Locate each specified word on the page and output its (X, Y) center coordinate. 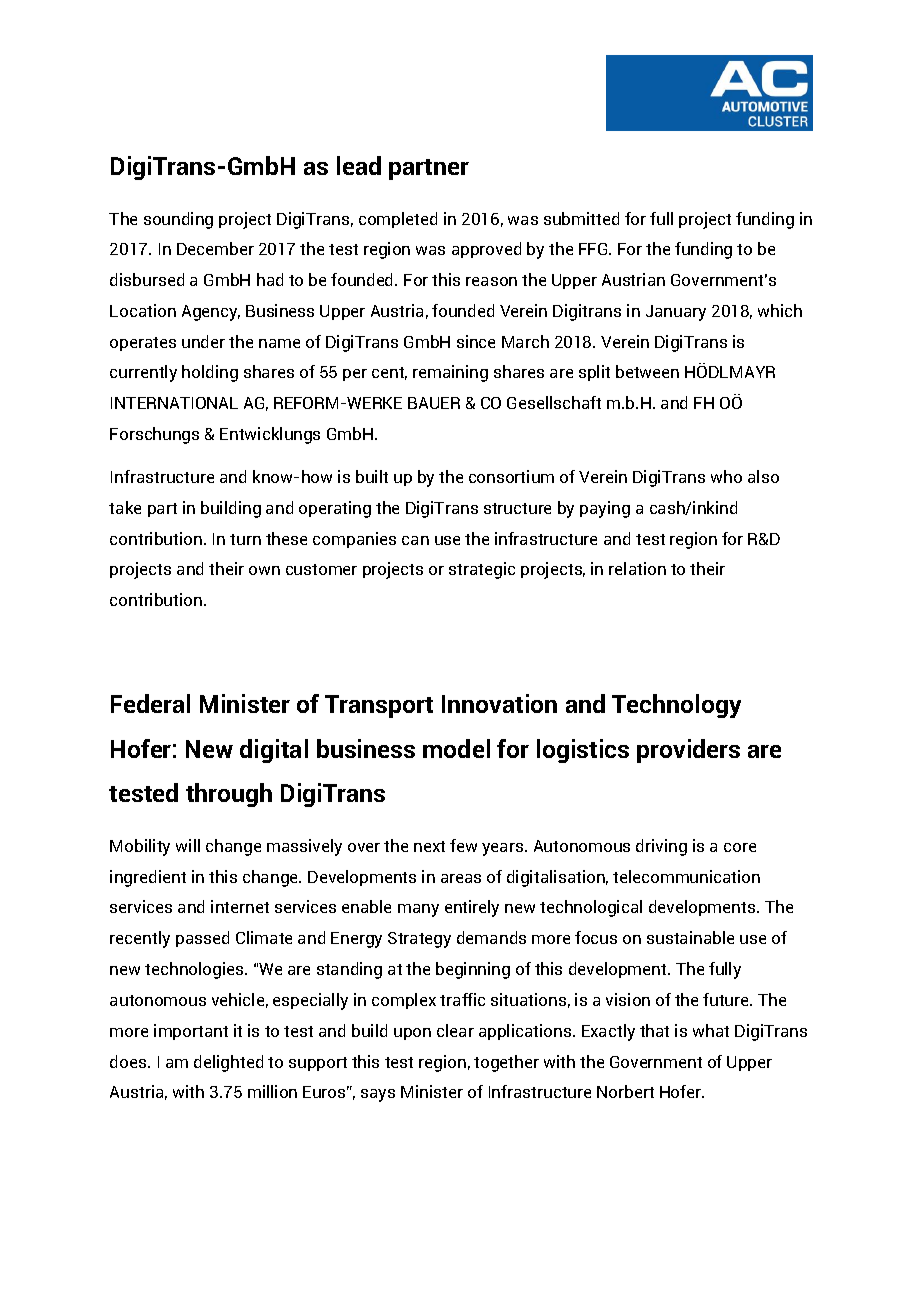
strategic (482, 570)
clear (455, 1030)
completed (398, 220)
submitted (581, 218)
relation (637, 568)
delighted (228, 1063)
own (264, 570)
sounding (178, 220)
